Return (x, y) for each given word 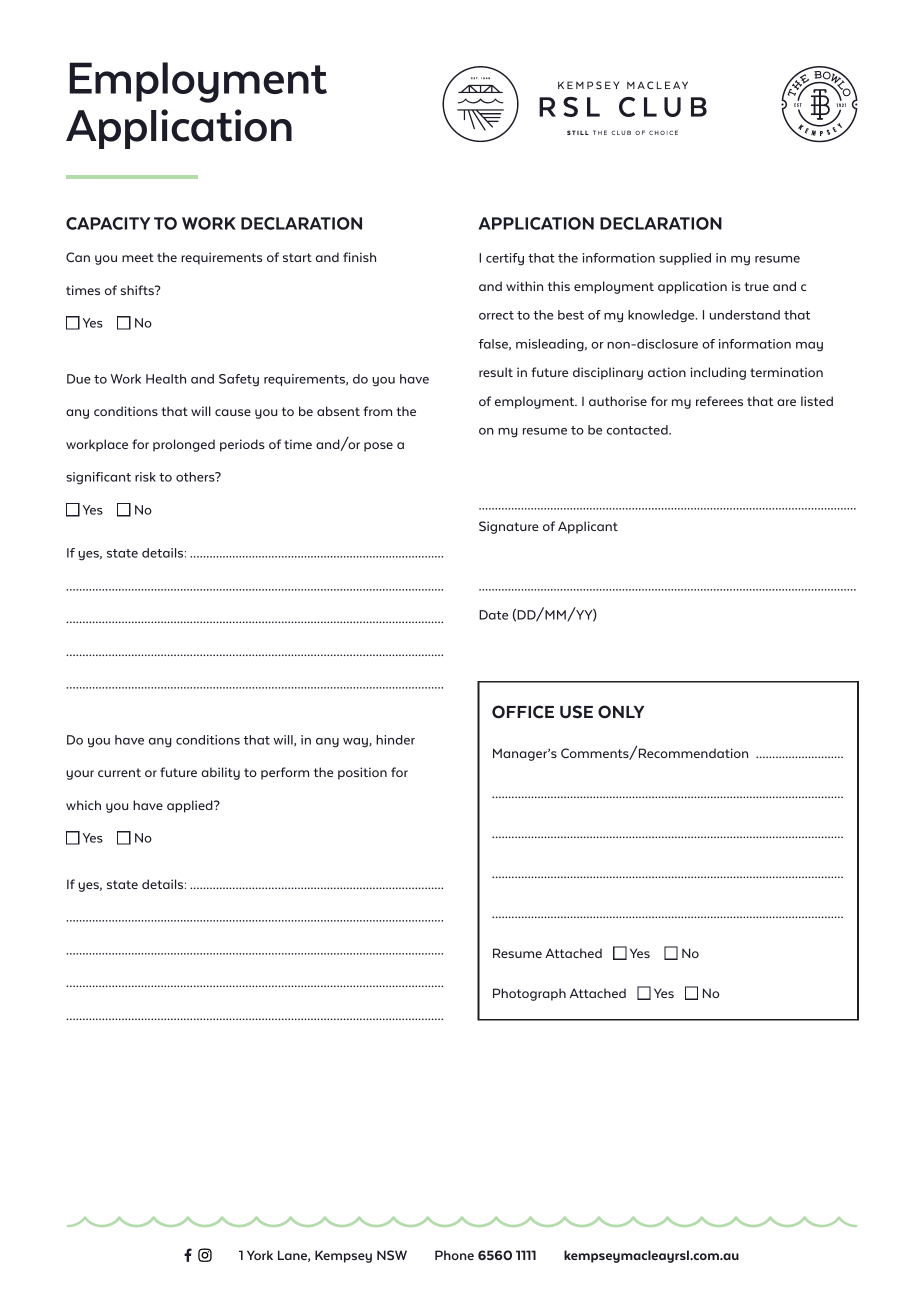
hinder (395, 740)
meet (138, 257)
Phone (454, 1255)
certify (505, 259)
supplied (685, 259)
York (260, 1255)
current (119, 772)
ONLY (621, 712)
